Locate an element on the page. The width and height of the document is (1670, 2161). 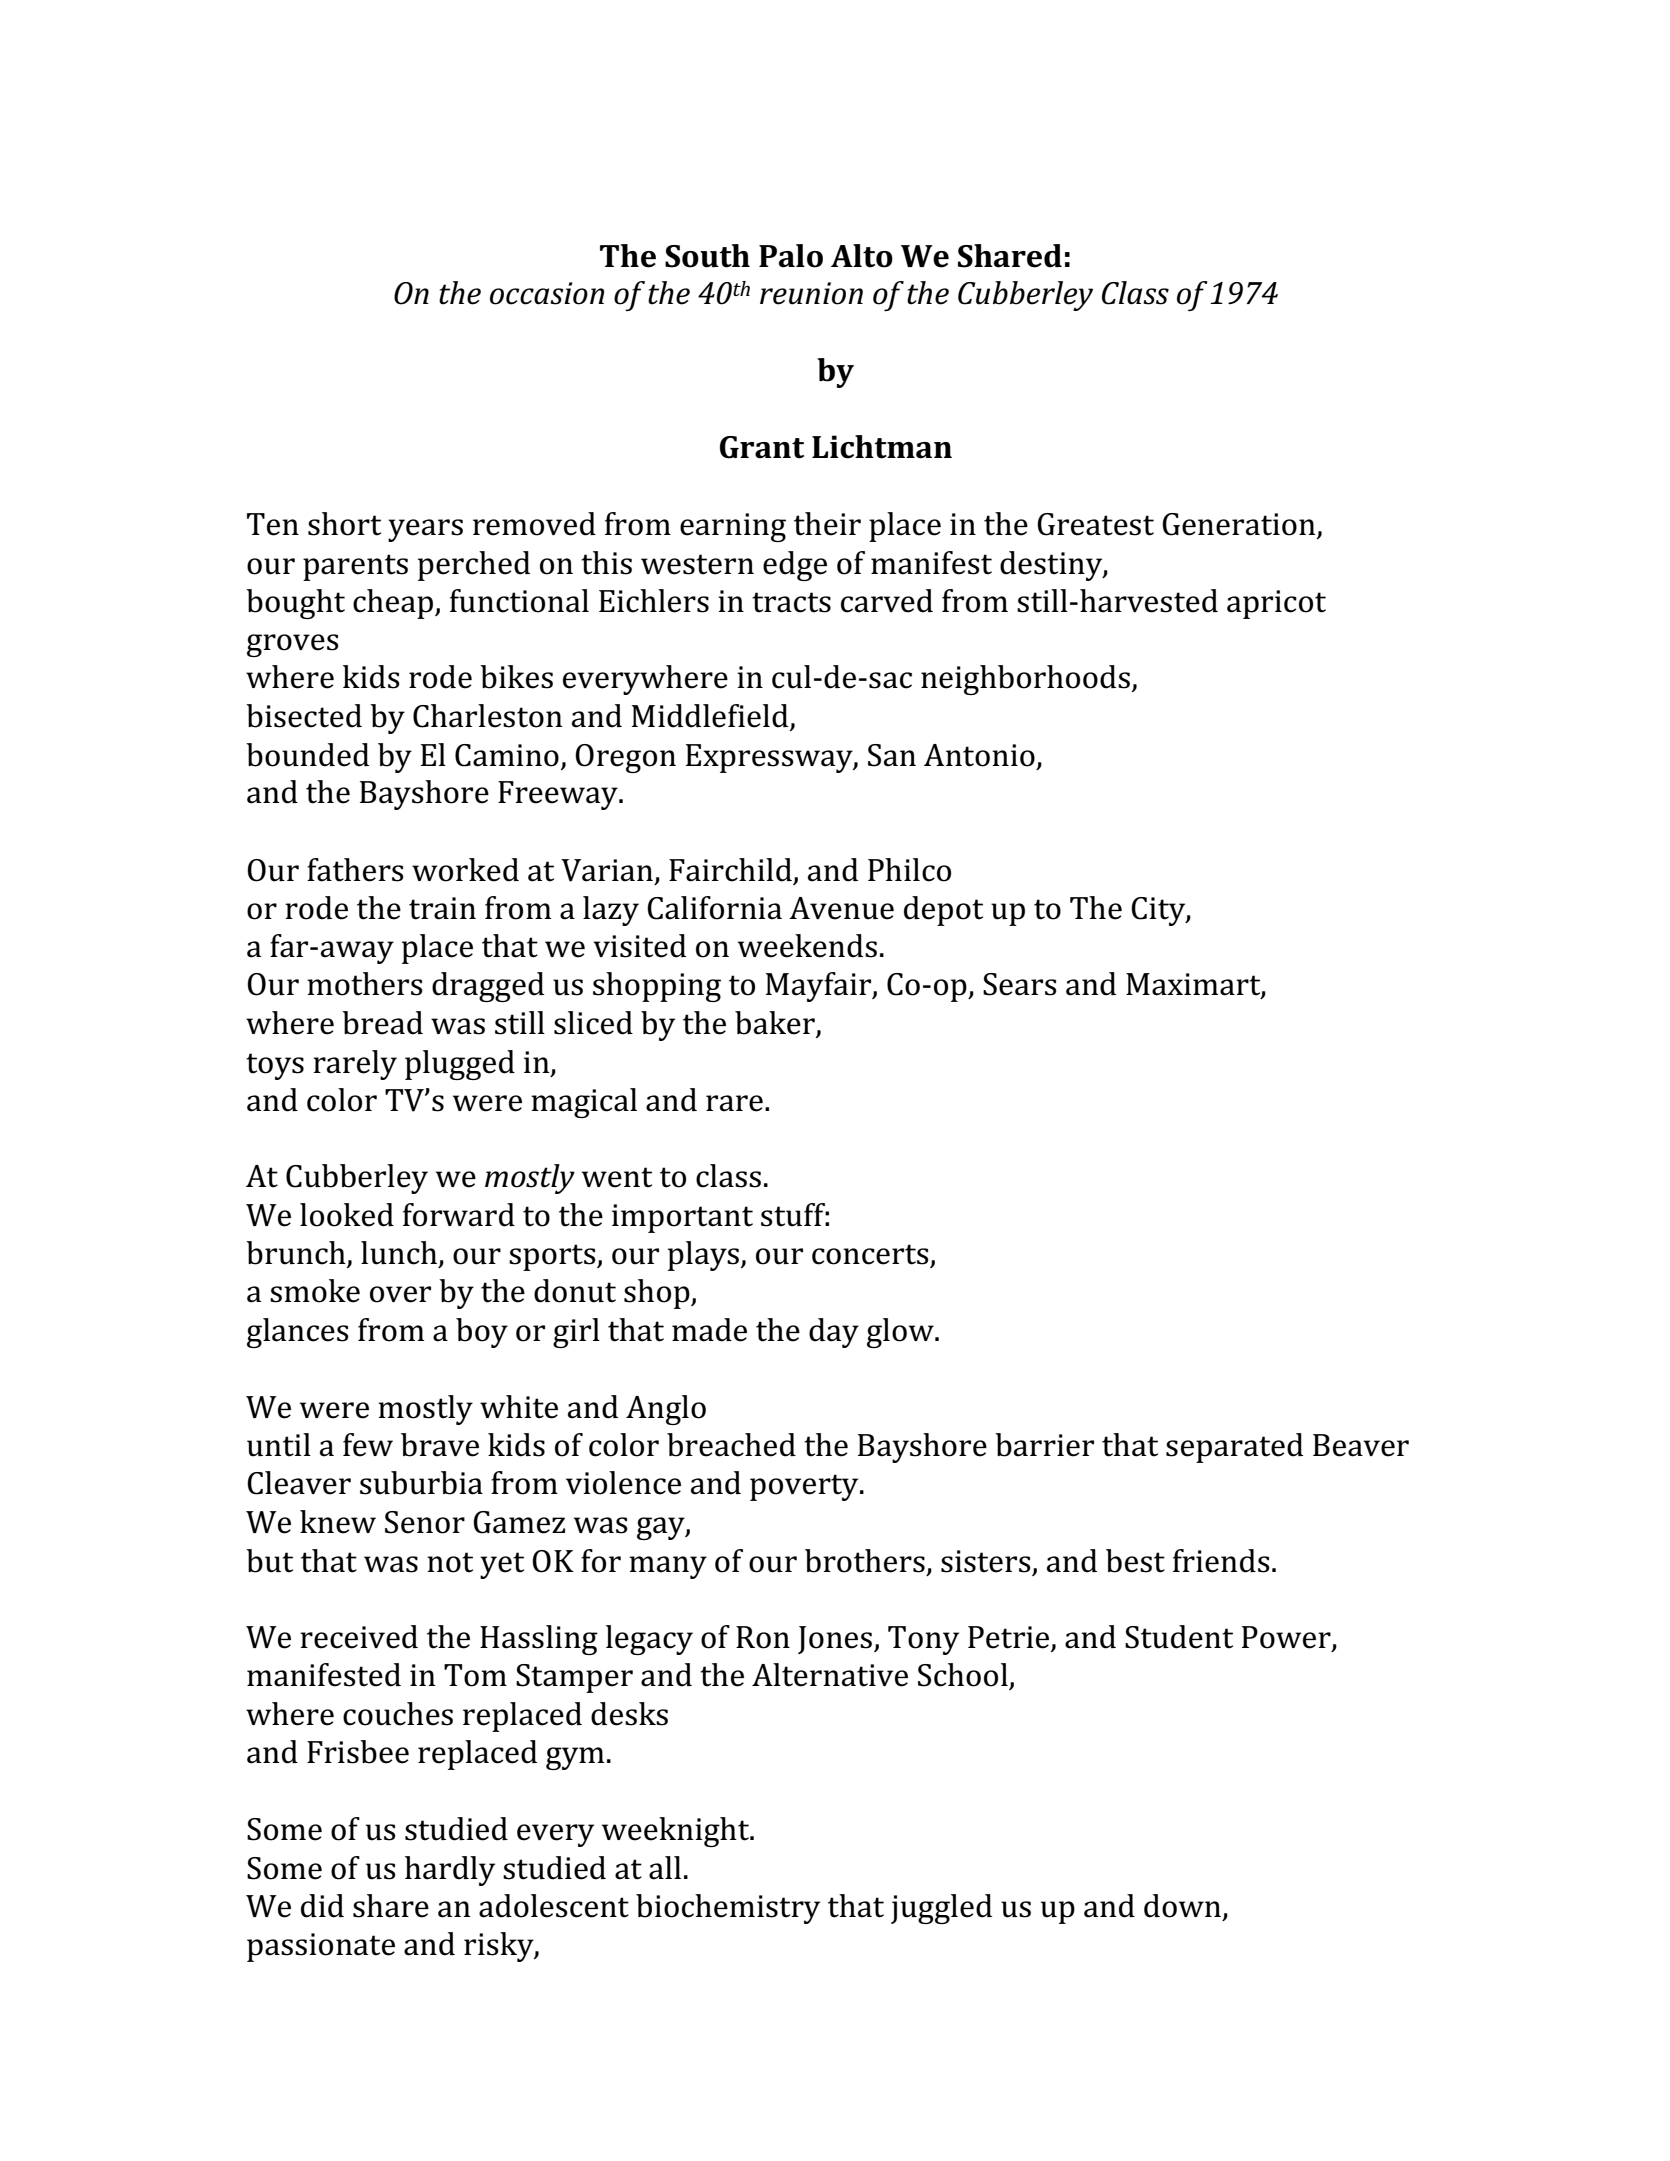
down is located at coordinates (1182, 1906).
